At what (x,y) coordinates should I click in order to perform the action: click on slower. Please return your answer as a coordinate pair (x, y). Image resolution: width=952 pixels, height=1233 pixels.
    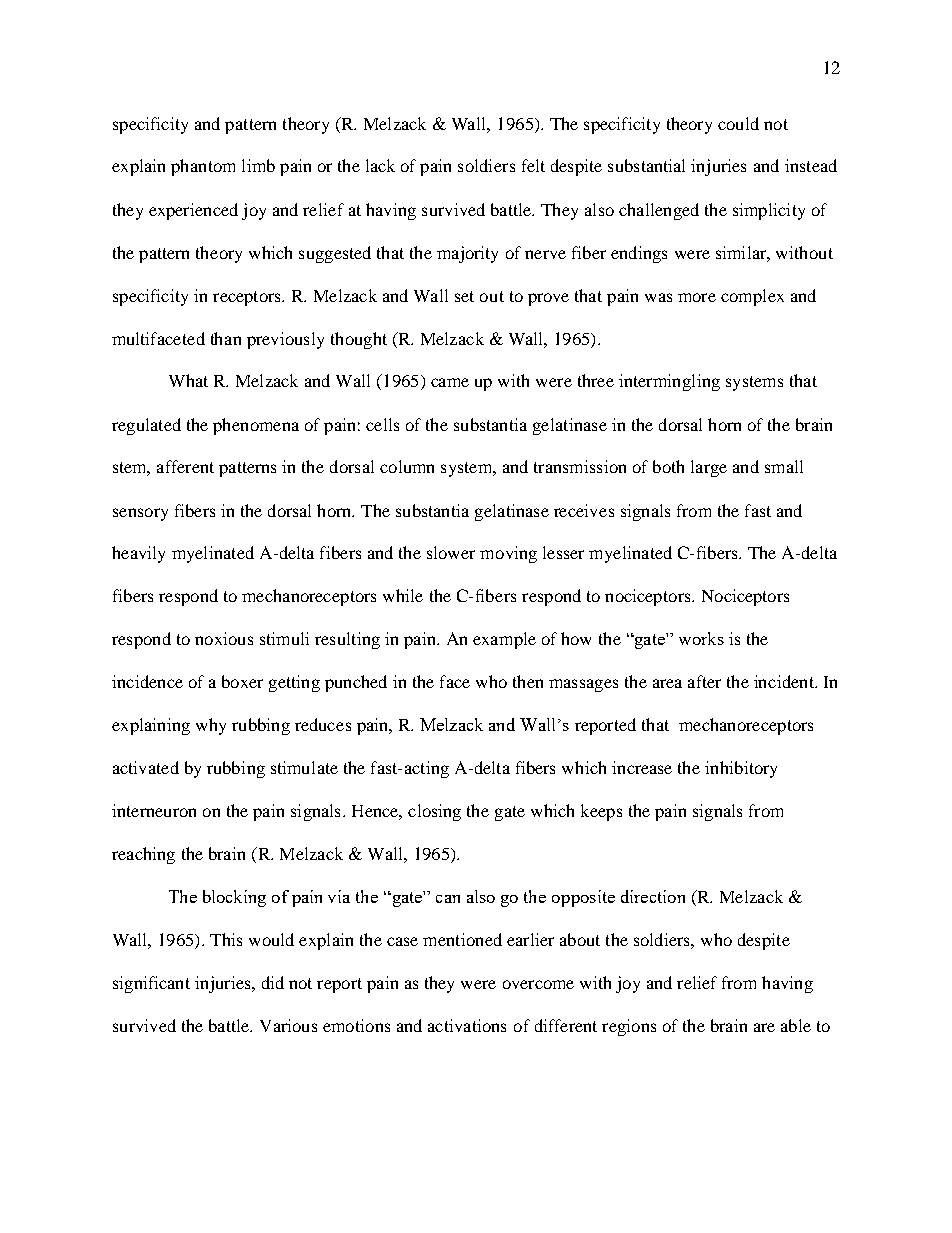
    Looking at the image, I should click on (451, 552).
